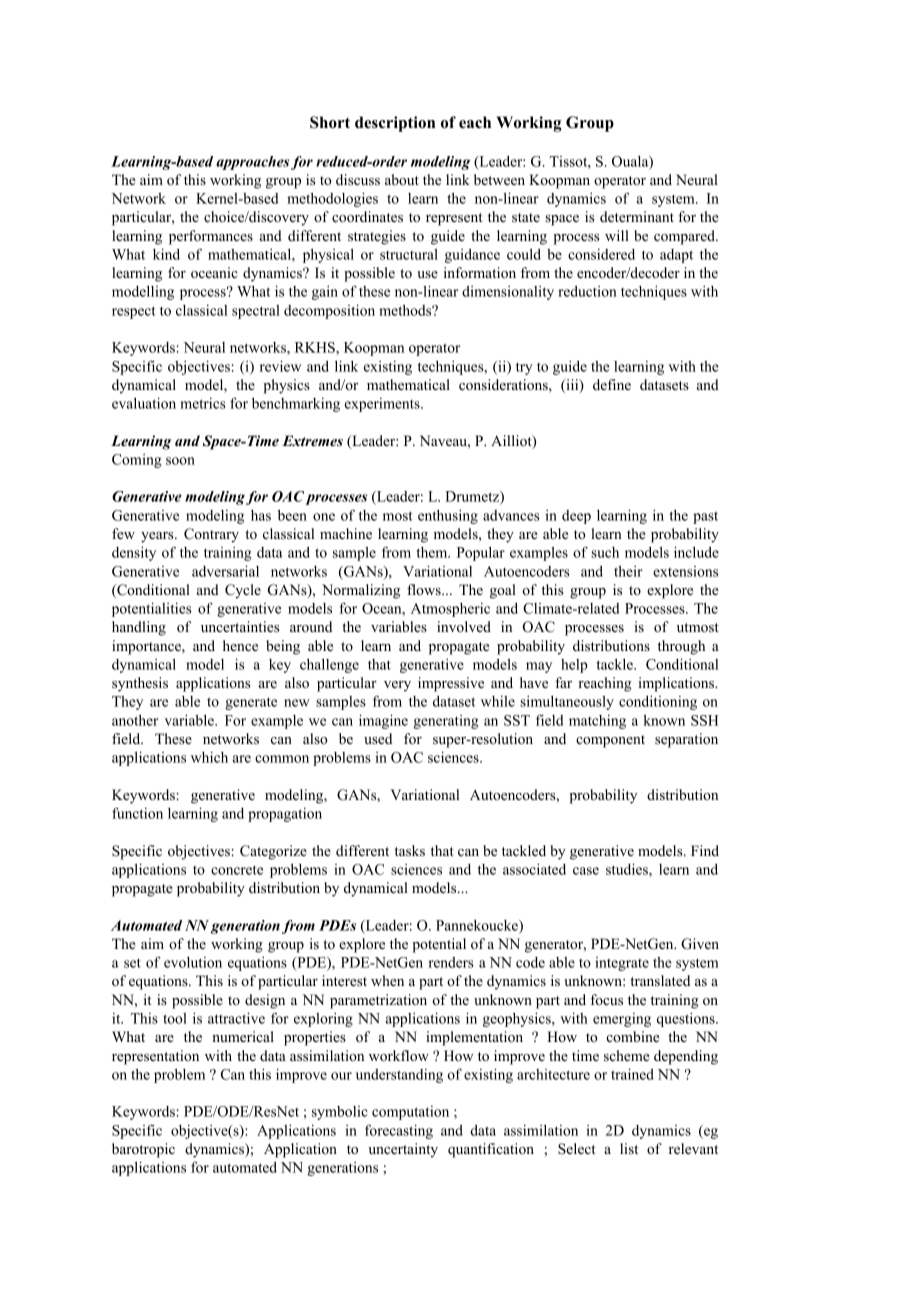 The width and height of the screenshot is (924, 1308). What do you see at coordinates (576, 517) in the screenshot?
I see `deep` at bounding box center [576, 517].
